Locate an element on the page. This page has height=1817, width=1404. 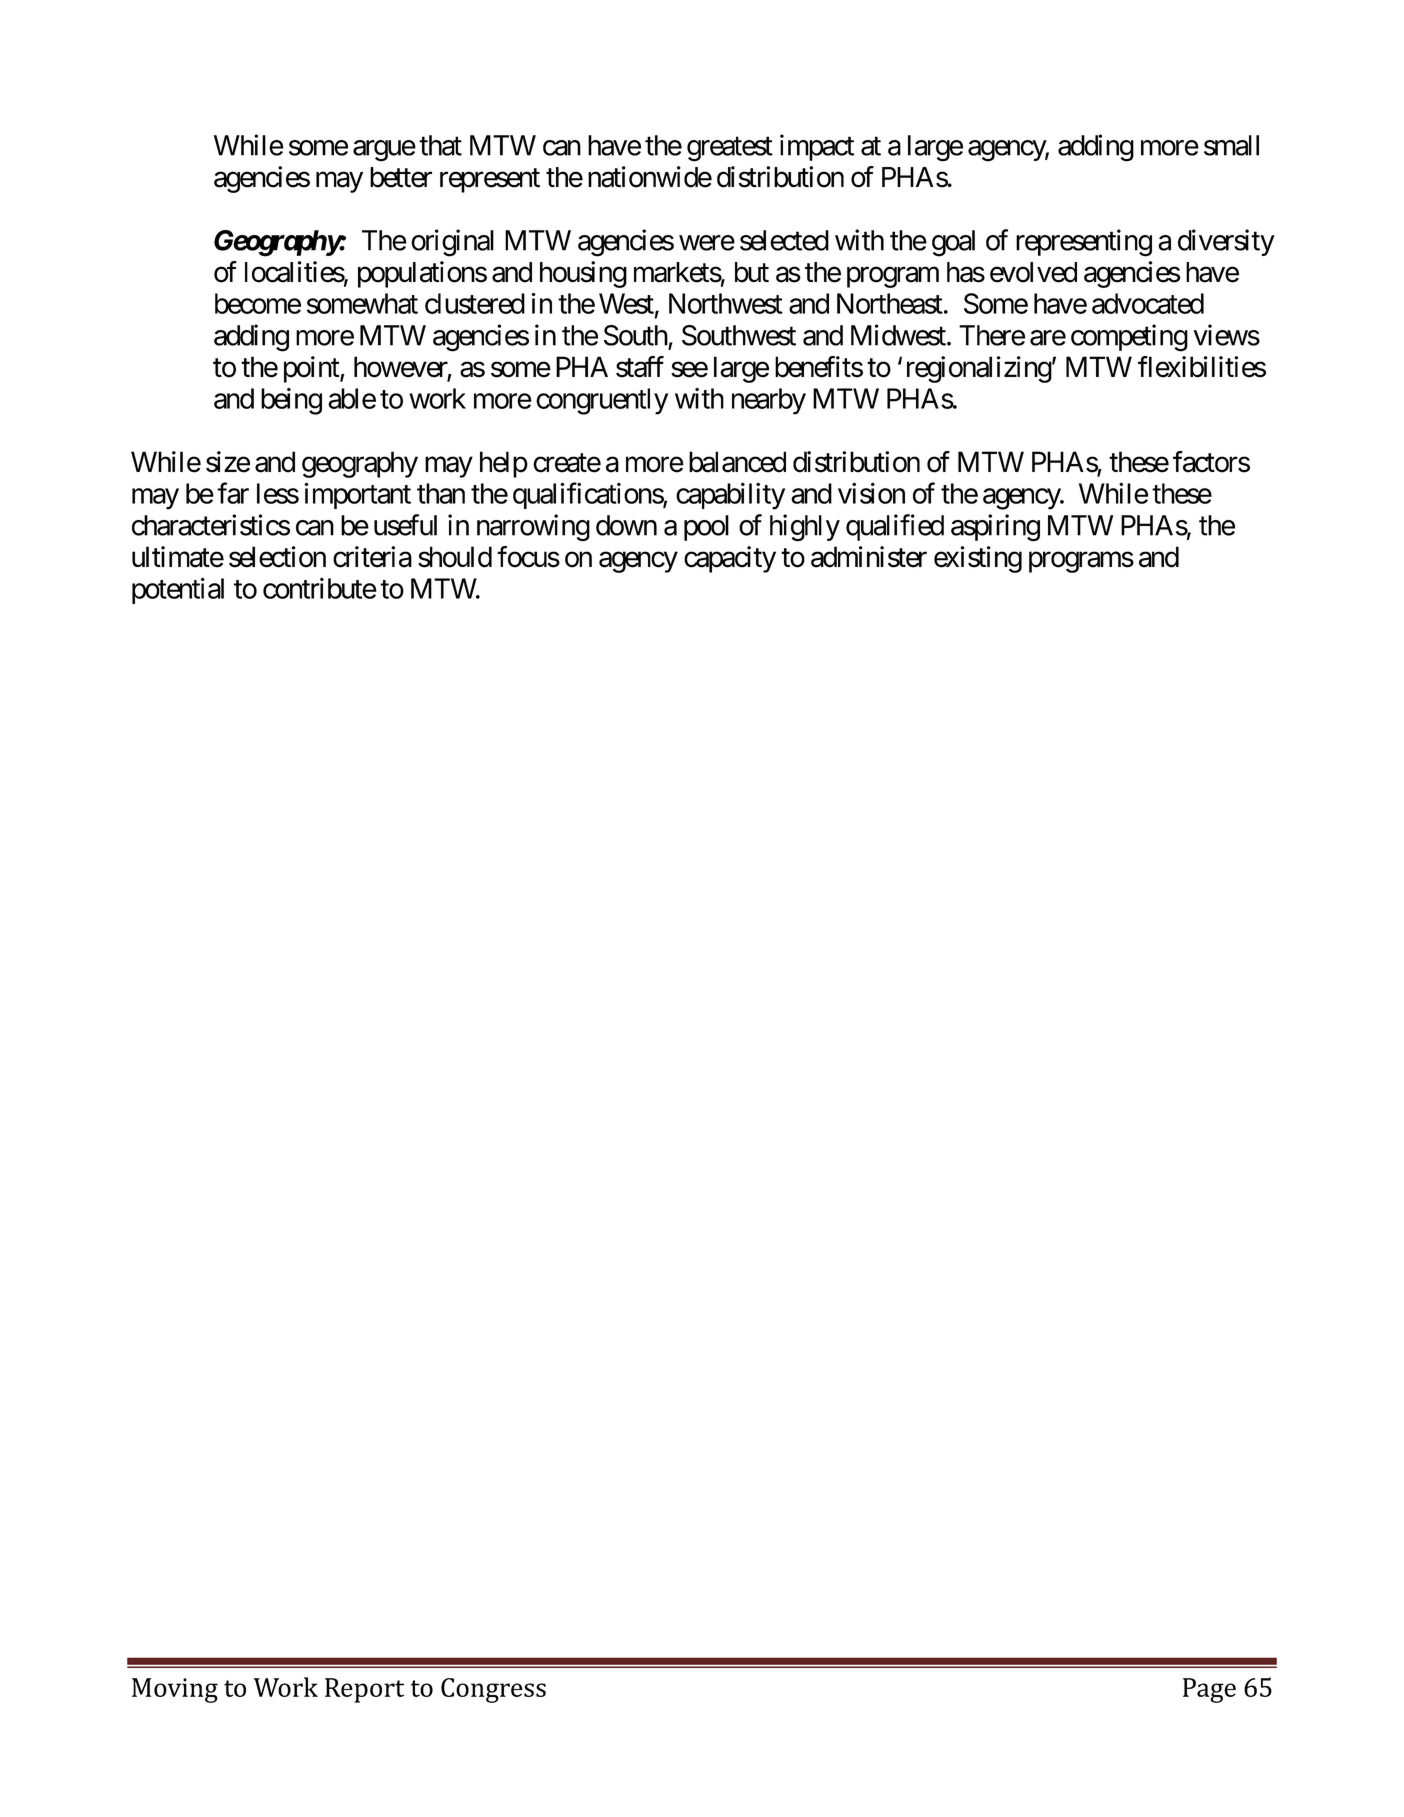
advocated is located at coordinates (1148, 303).
